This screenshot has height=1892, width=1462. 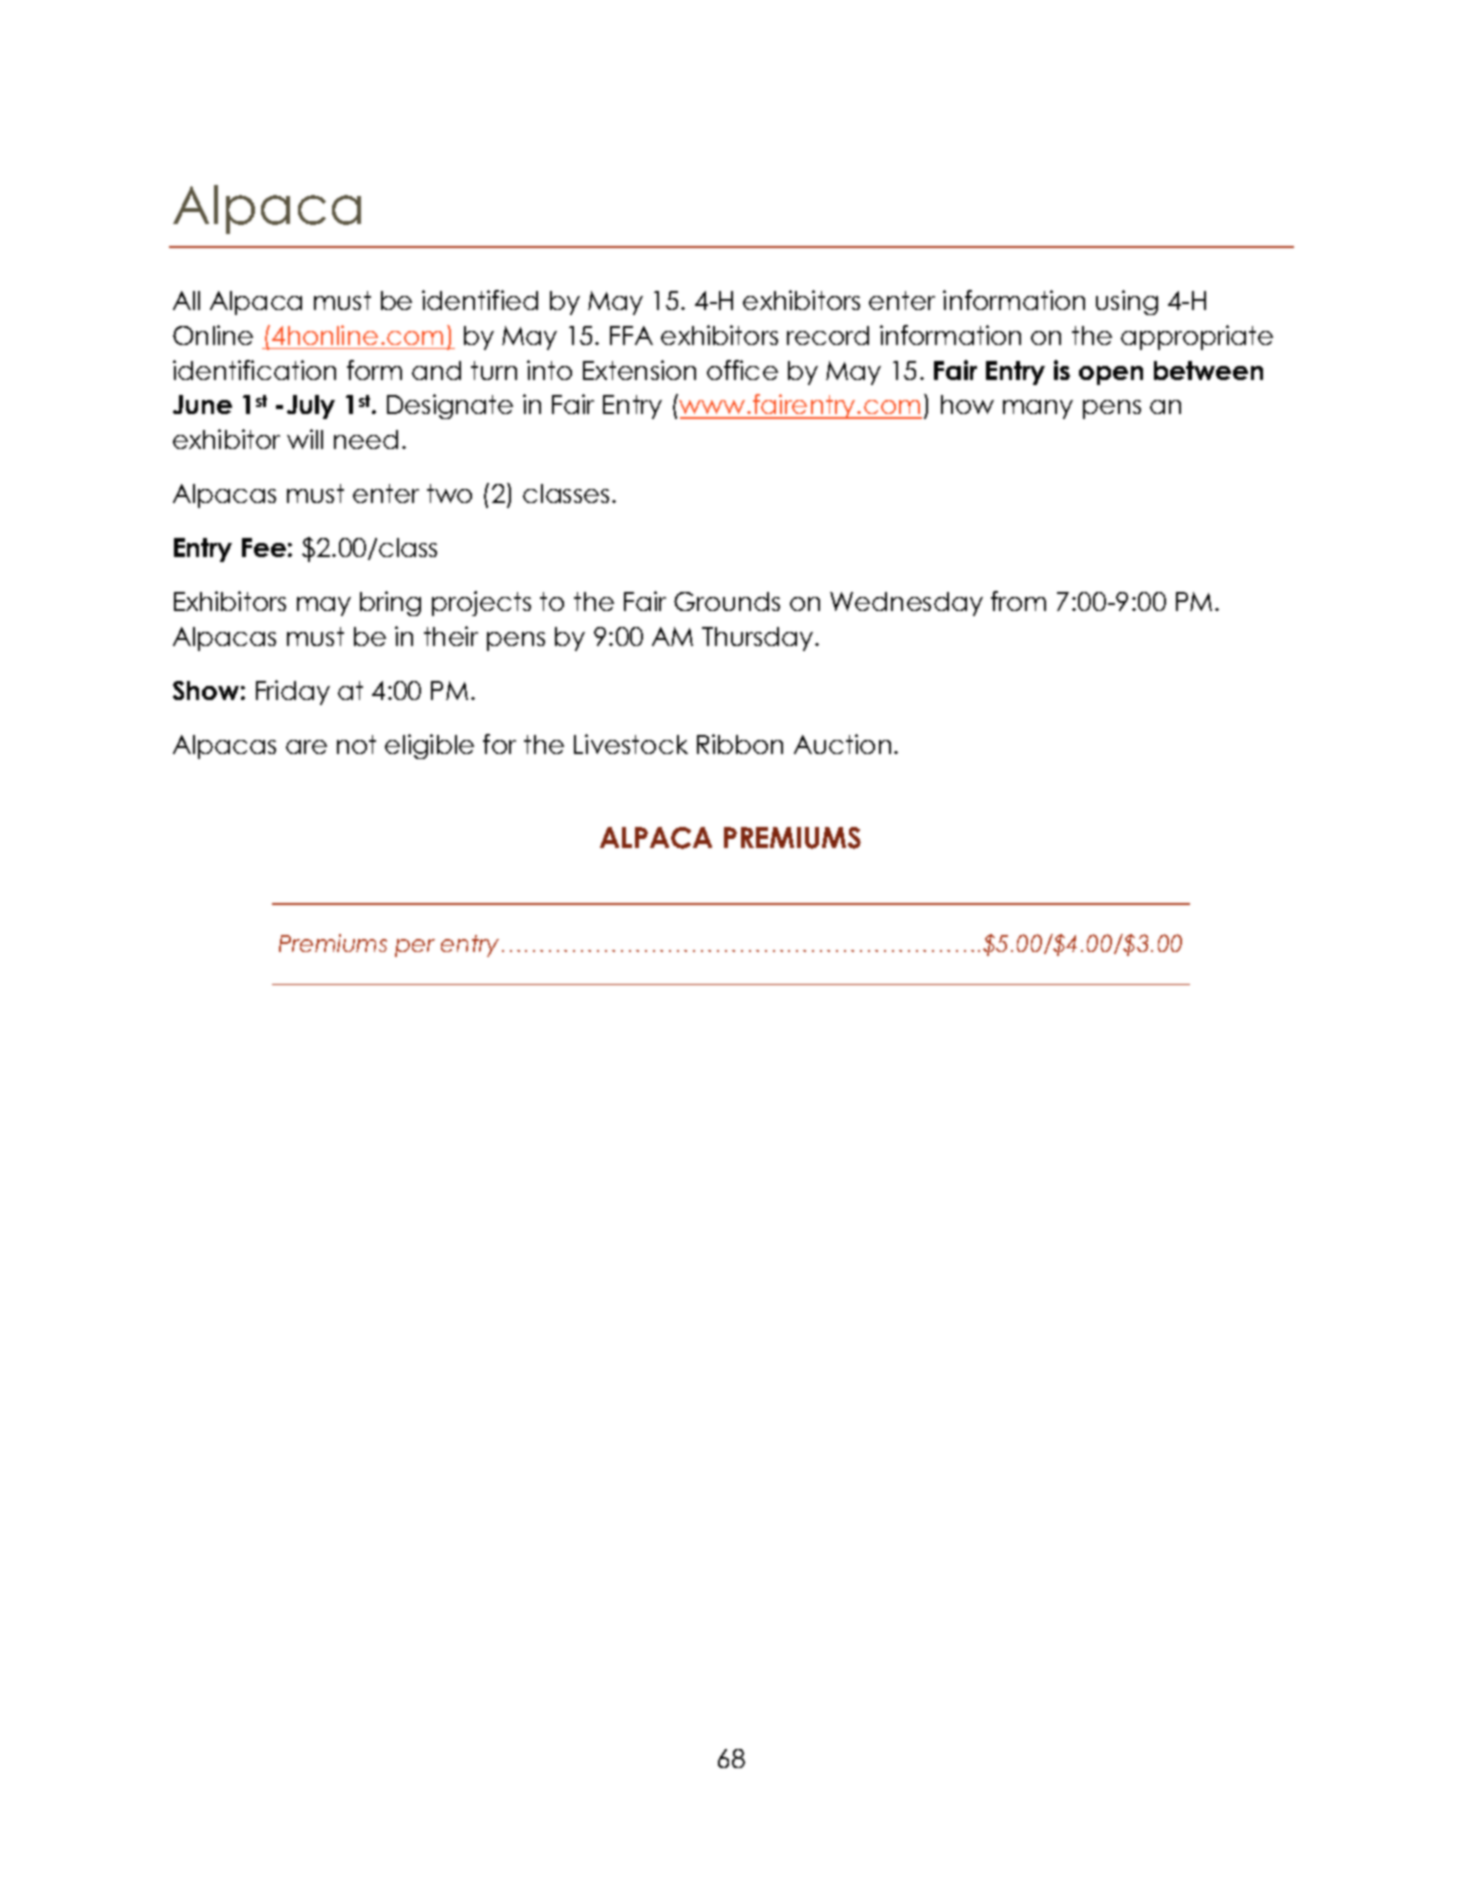 What do you see at coordinates (186, 300) in the screenshot?
I see `All` at bounding box center [186, 300].
